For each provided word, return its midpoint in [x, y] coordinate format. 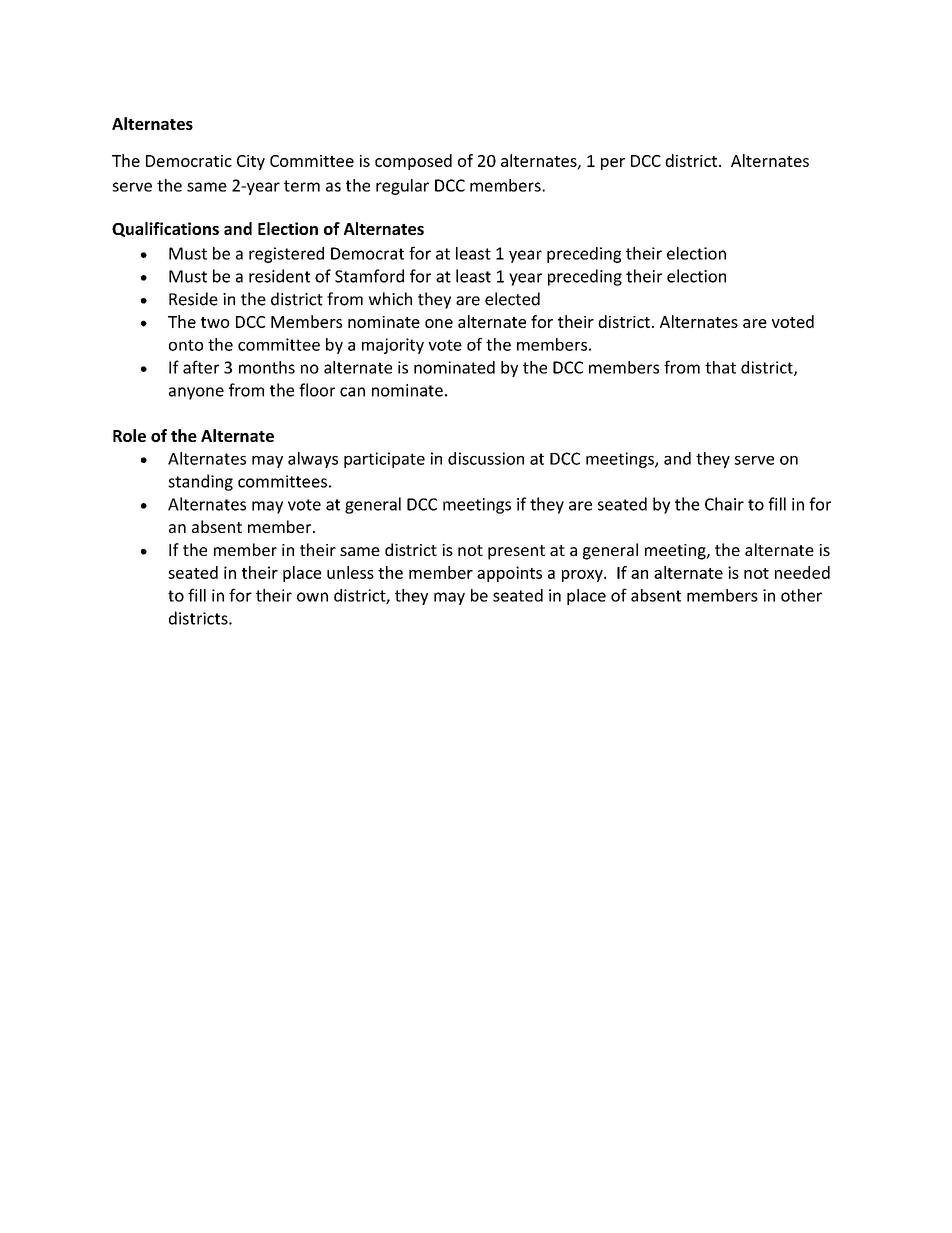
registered [286, 255]
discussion [486, 458]
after [201, 367]
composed [413, 162]
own [312, 597]
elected [512, 299]
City [251, 162]
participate [384, 460]
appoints [509, 574]
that [720, 367]
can [352, 392]
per [613, 164]
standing [200, 482]
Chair [724, 504]
